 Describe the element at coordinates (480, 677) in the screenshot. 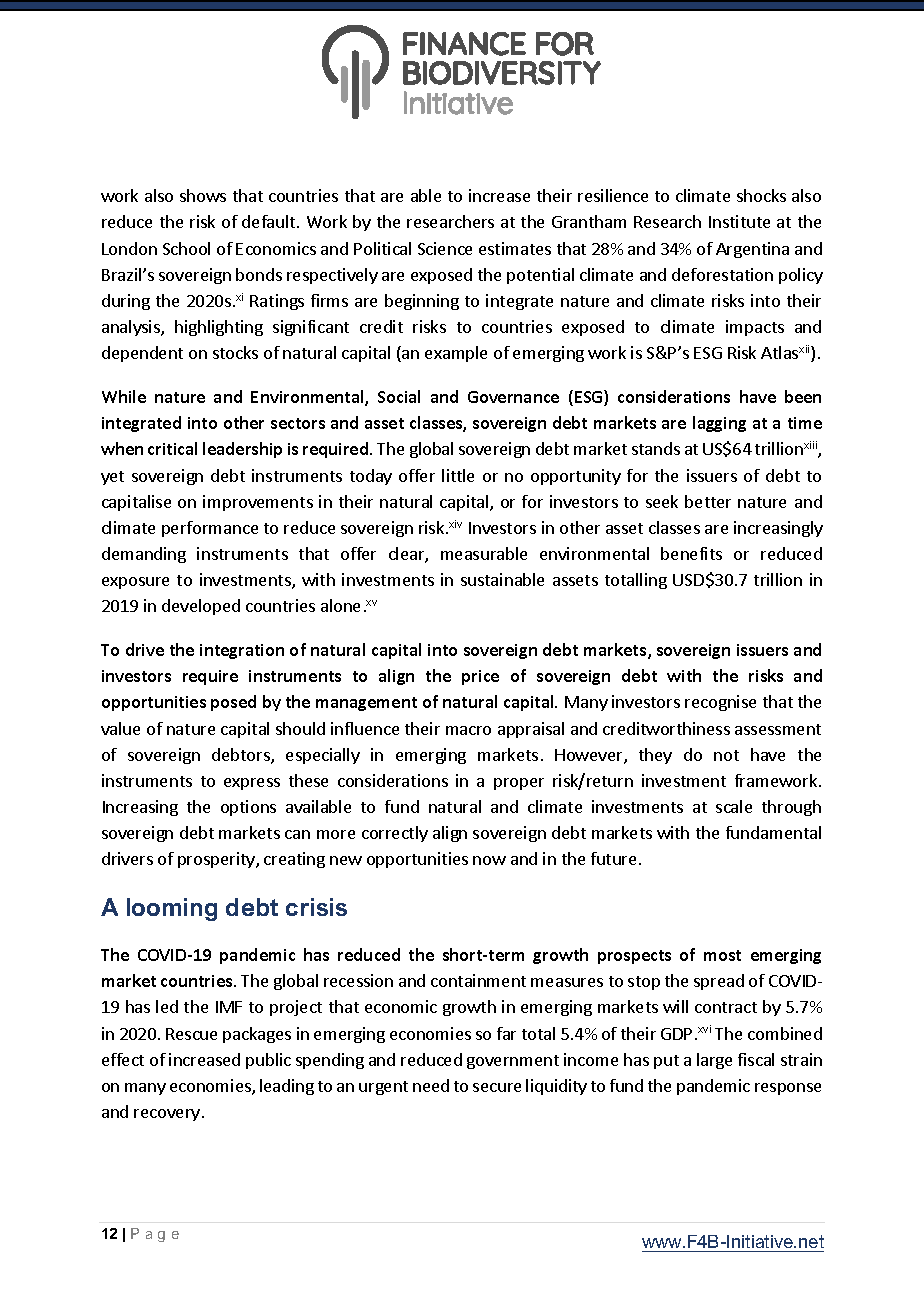

I see `price` at that location.
